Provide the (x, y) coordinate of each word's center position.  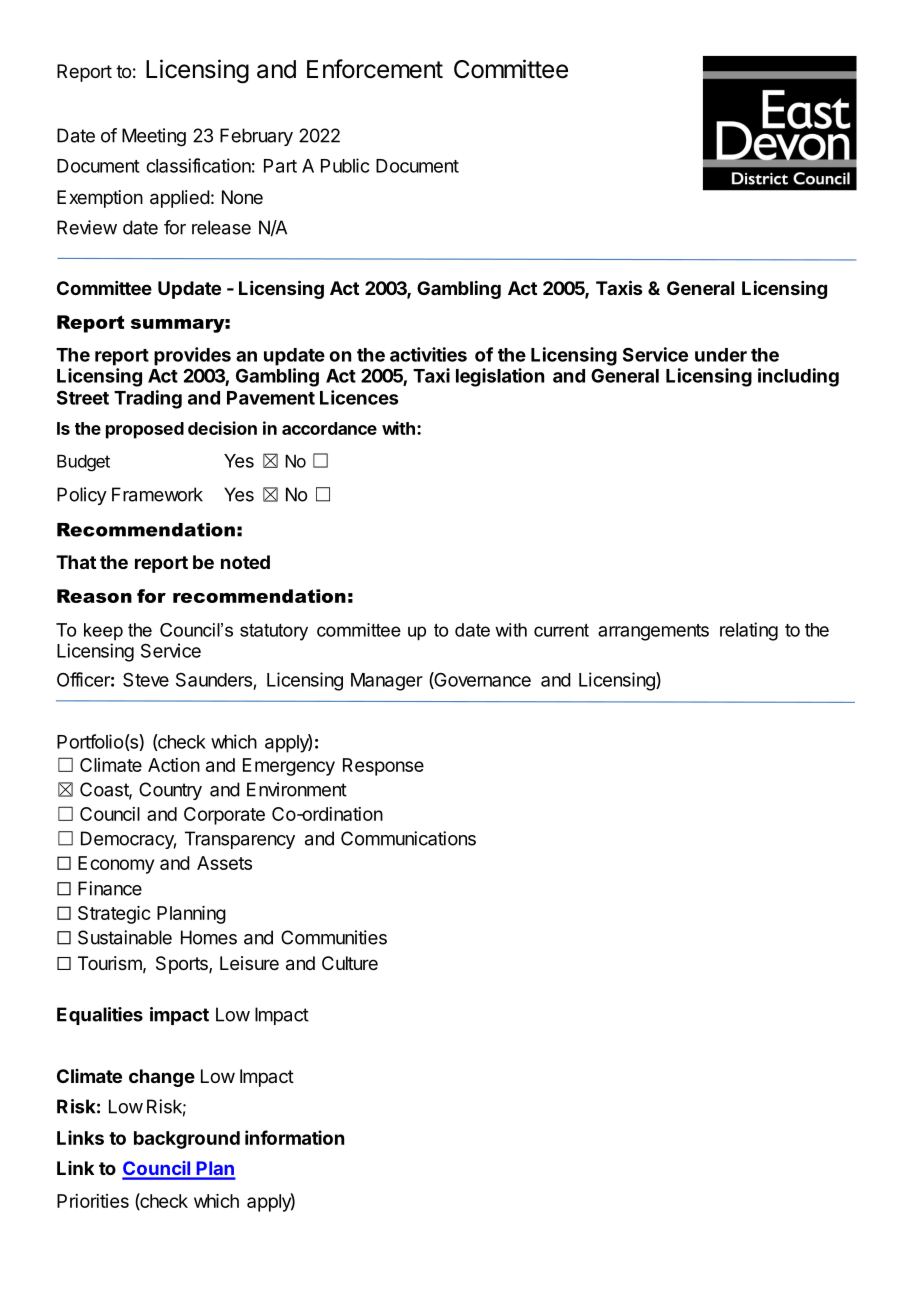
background (187, 1140)
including (798, 377)
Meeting (154, 137)
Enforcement (375, 69)
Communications (408, 838)
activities (428, 354)
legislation (500, 377)
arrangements (653, 632)
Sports (183, 965)
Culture (350, 963)
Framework (157, 494)
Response (383, 767)
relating (749, 631)
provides (192, 356)
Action (174, 765)
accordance (329, 428)
